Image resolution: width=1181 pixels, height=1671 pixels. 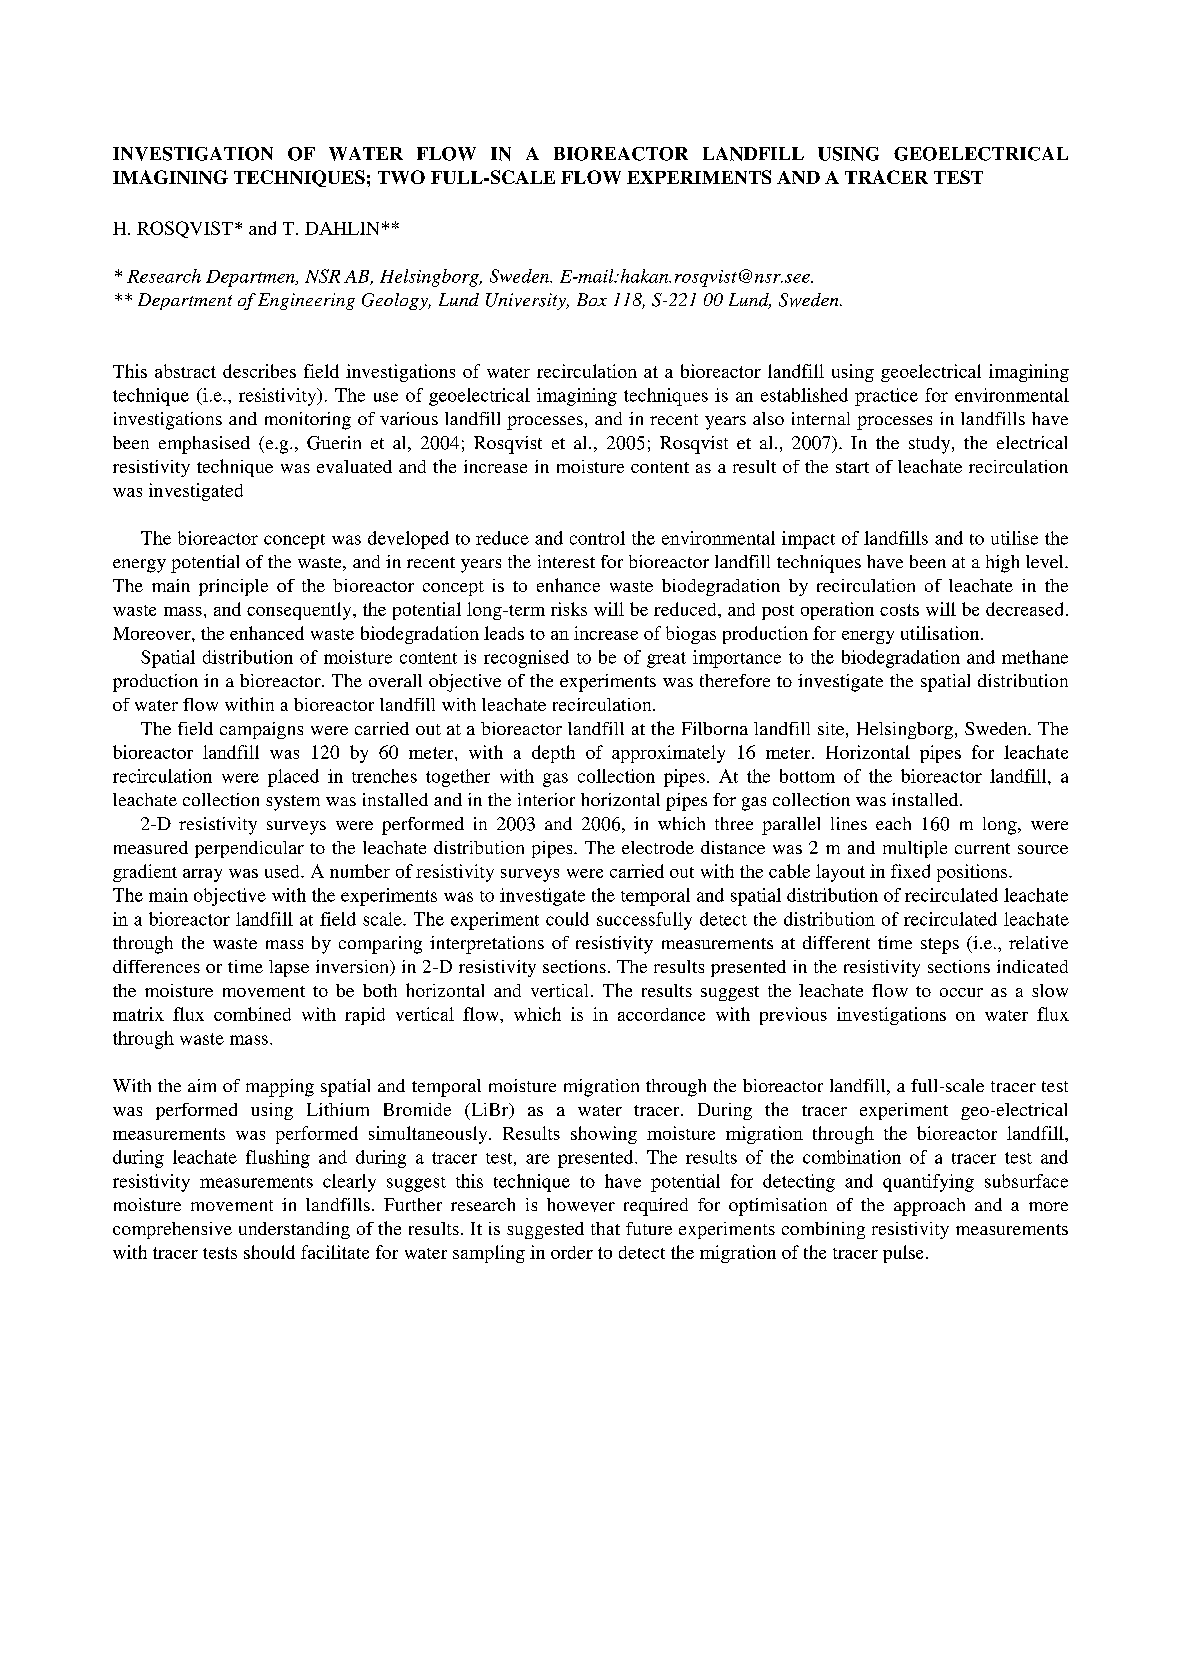 I want to click on could, so click(x=567, y=919).
